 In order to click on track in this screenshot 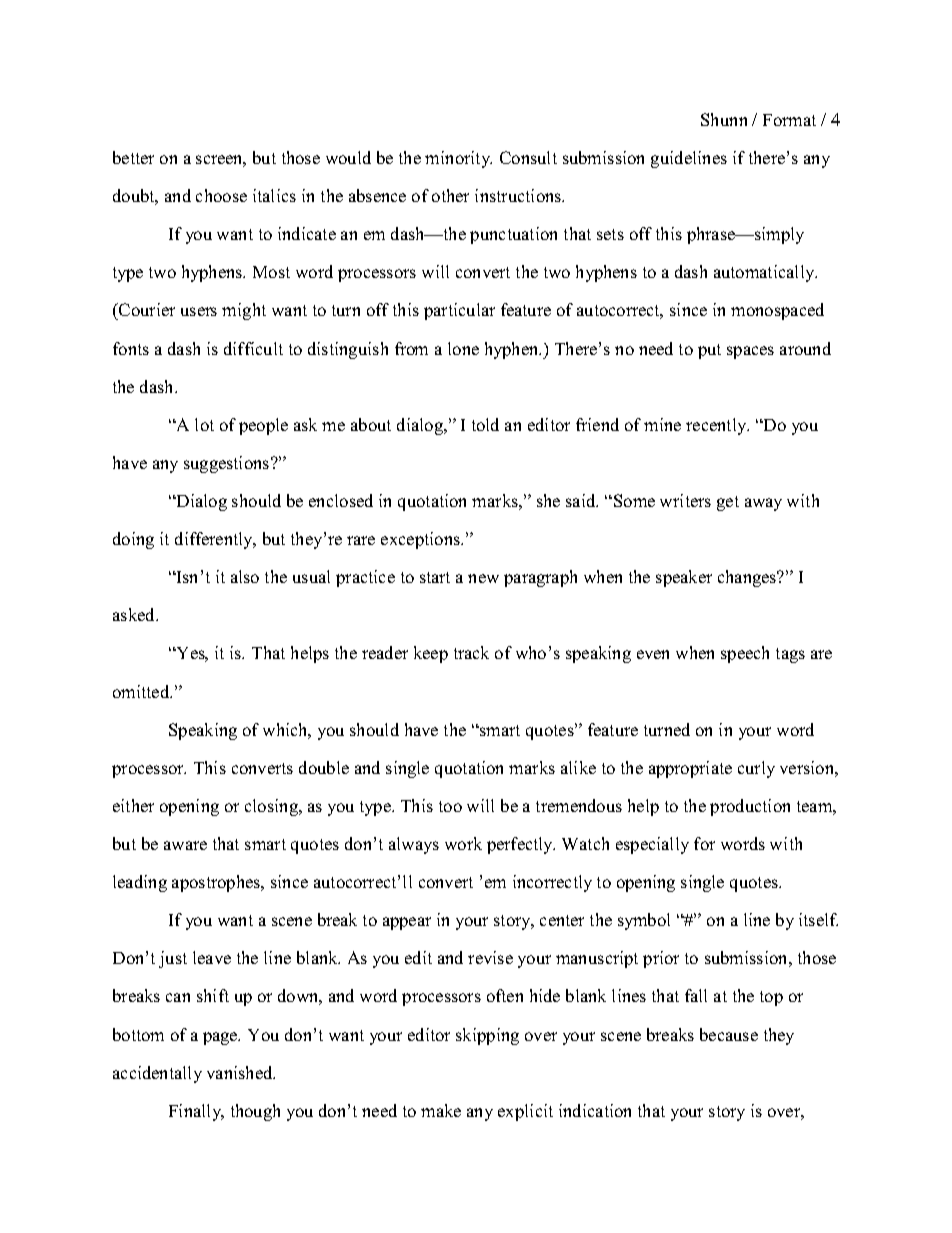, I will do `click(471, 652)`.
